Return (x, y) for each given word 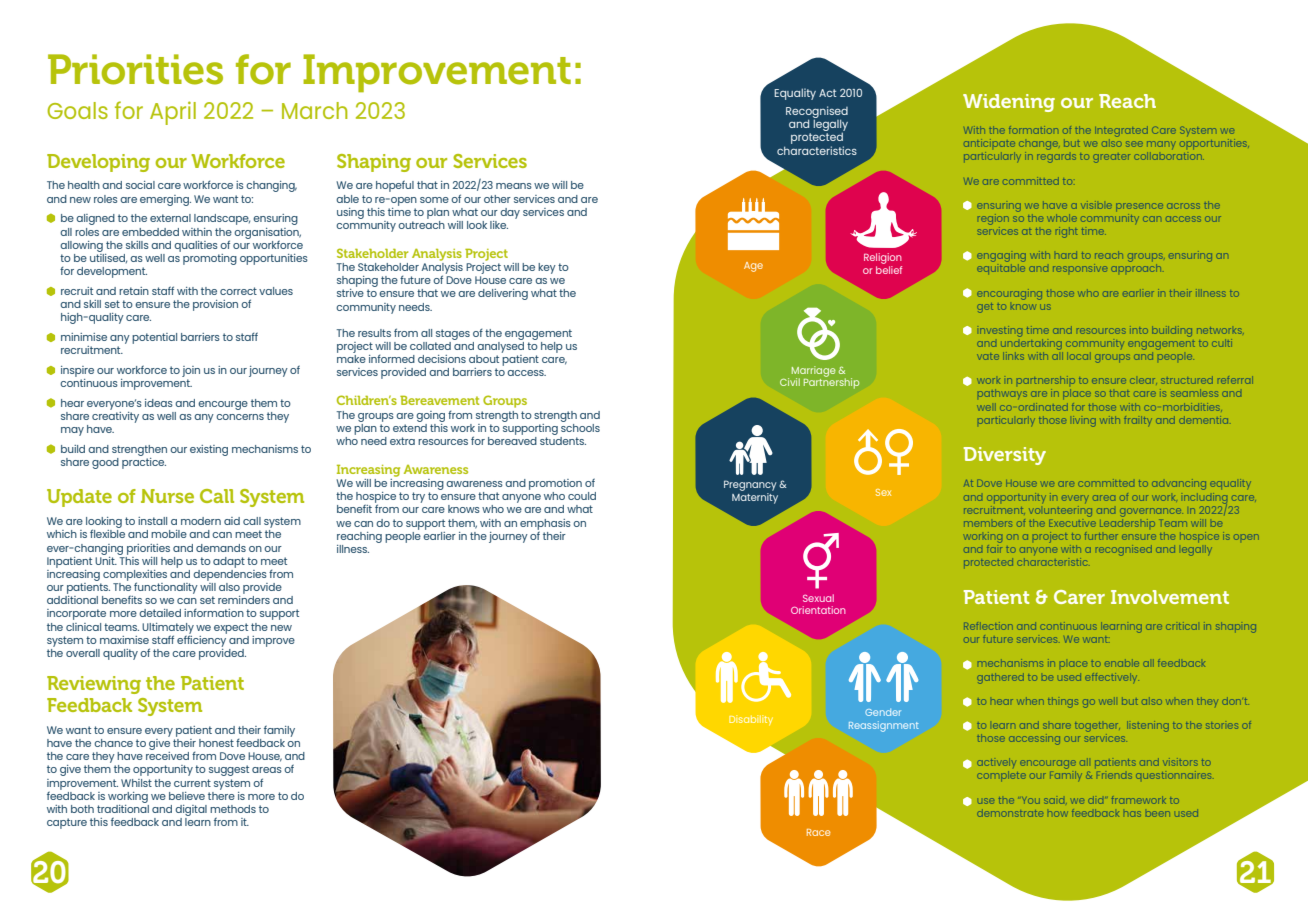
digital (191, 810)
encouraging (1009, 294)
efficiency (202, 640)
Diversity (1005, 456)
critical (1181, 626)
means (514, 186)
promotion (555, 484)
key (547, 268)
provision (215, 305)
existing (209, 450)
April (173, 113)
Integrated (1121, 131)
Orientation (818, 610)
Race (819, 832)
